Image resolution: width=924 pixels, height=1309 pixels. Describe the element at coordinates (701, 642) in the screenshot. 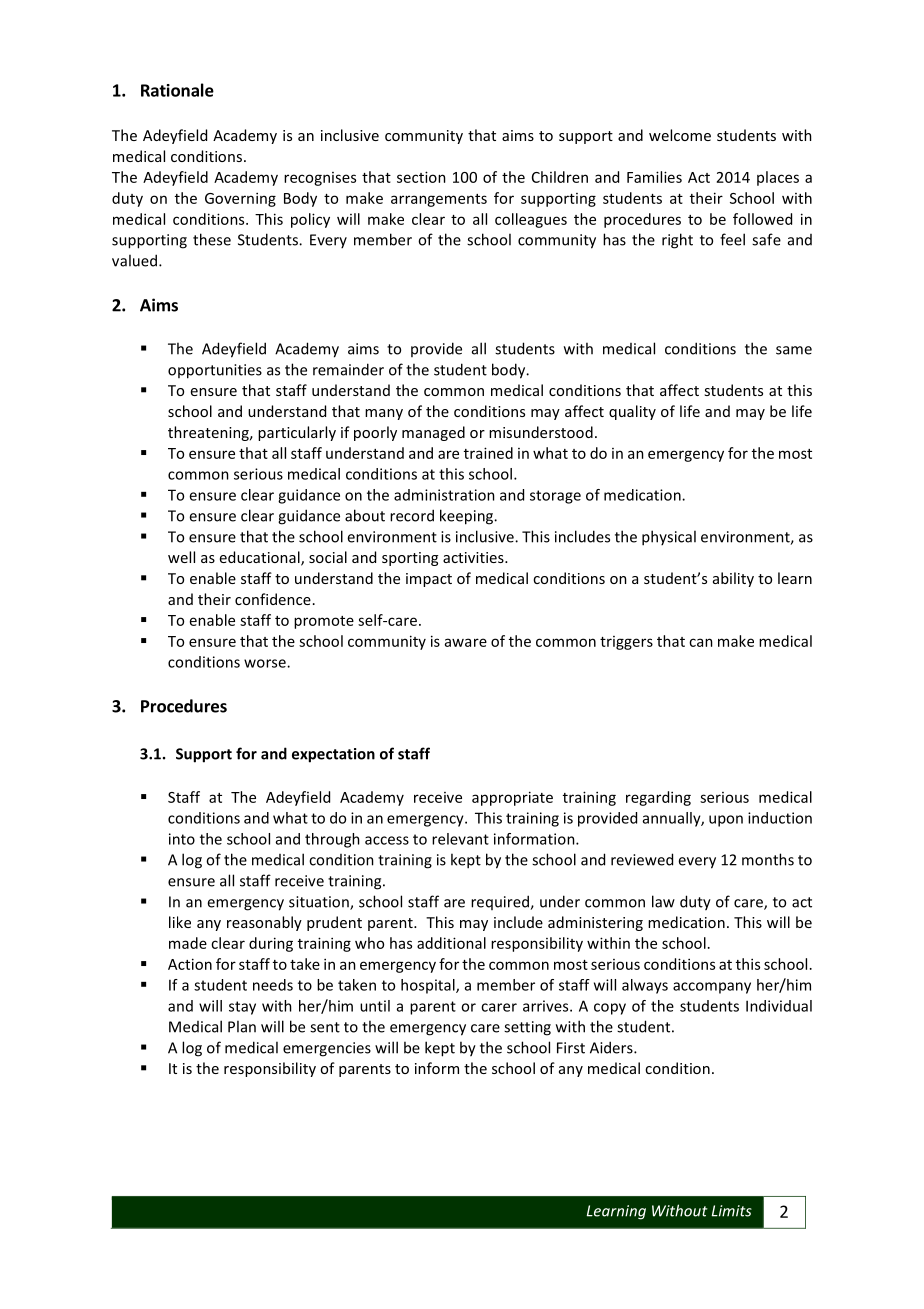

I see `can` at that location.
